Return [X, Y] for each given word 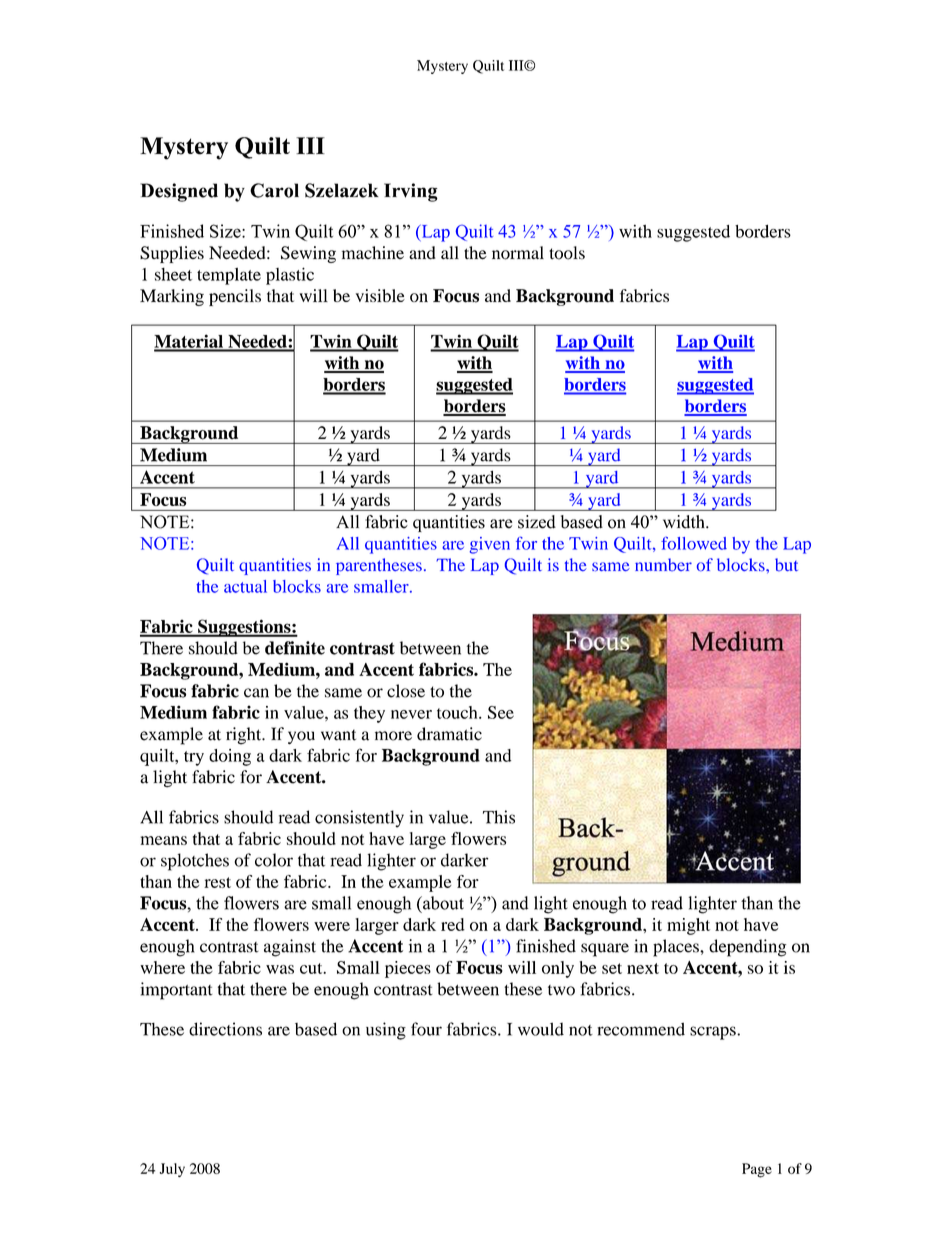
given [490, 545]
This [499, 817]
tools [567, 253]
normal [518, 253]
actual [245, 586]
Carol [274, 190]
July [172, 1170]
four [426, 1029]
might [688, 926]
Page [757, 1170]
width [685, 522]
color [274, 860]
